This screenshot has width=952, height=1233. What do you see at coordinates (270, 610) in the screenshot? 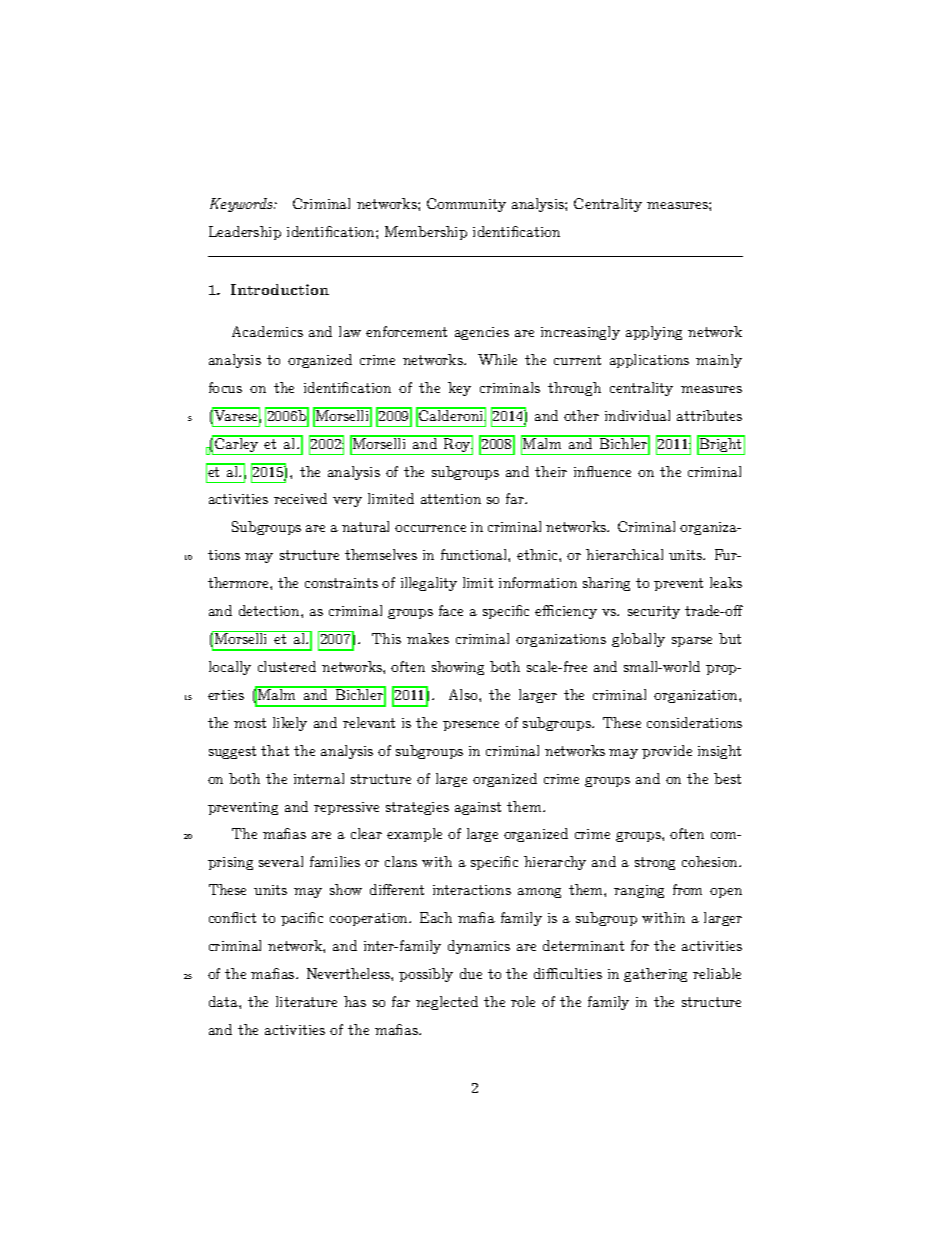
I see `detection` at bounding box center [270, 610].
